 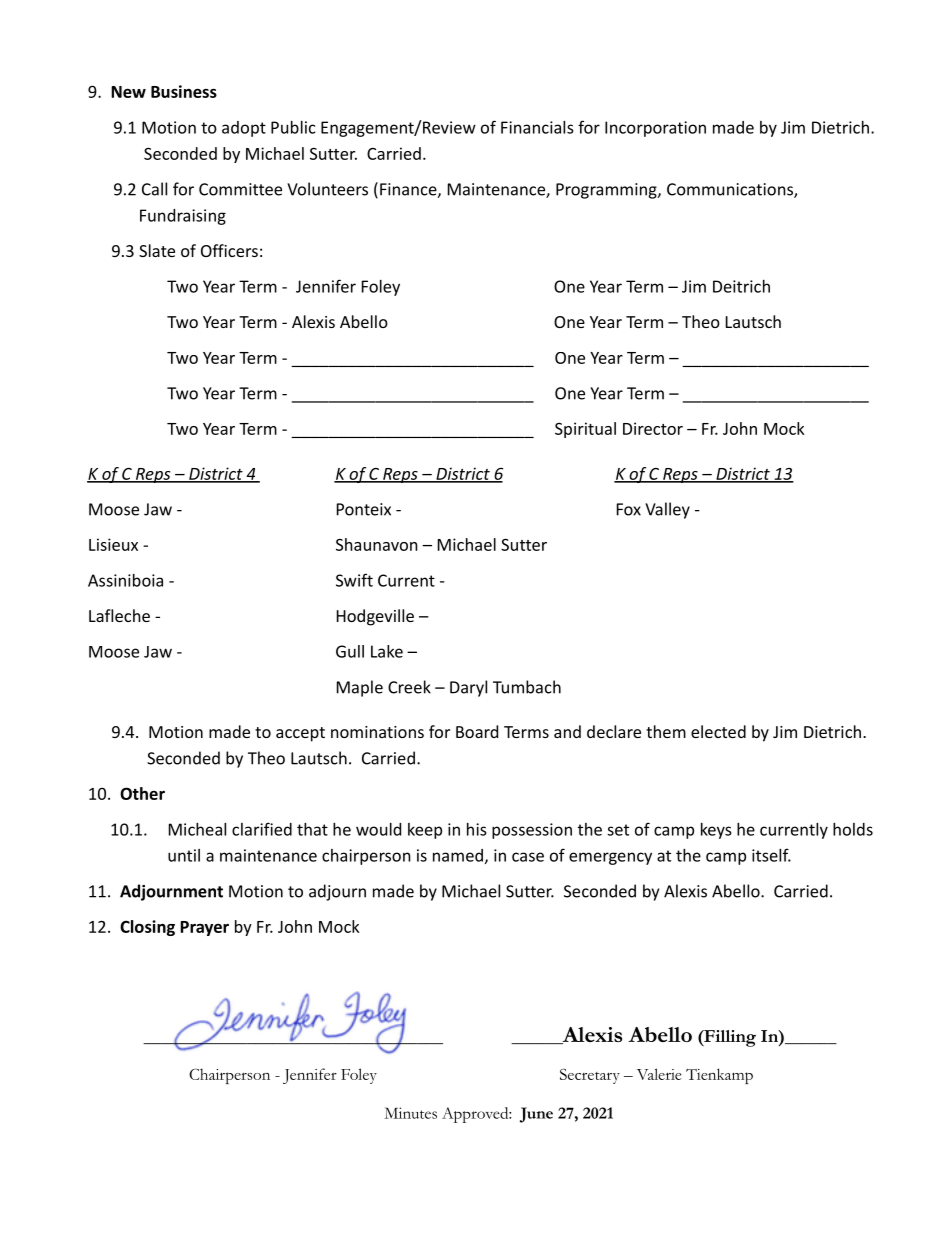 What do you see at coordinates (468, 688) in the screenshot?
I see `Daryl` at bounding box center [468, 688].
